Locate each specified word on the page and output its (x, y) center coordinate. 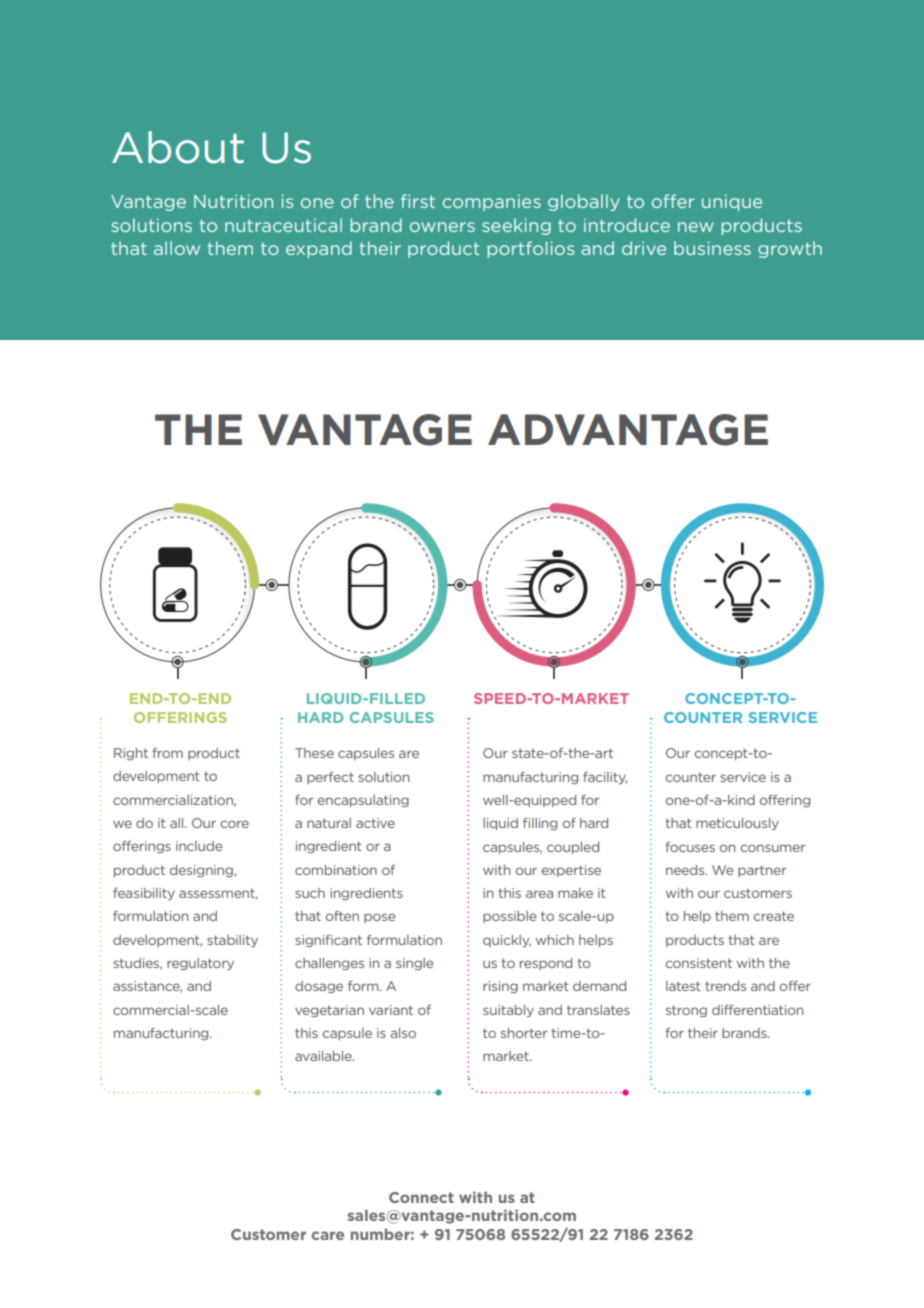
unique (732, 203)
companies (492, 203)
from (167, 753)
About (178, 147)
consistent (698, 963)
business (712, 248)
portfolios (530, 249)
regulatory (200, 964)
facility (605, 778)
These (314, 753)
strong (686, 1011)
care (327, 1235)
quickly (507, 941)
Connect (421, 1197)
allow (177, 248)
